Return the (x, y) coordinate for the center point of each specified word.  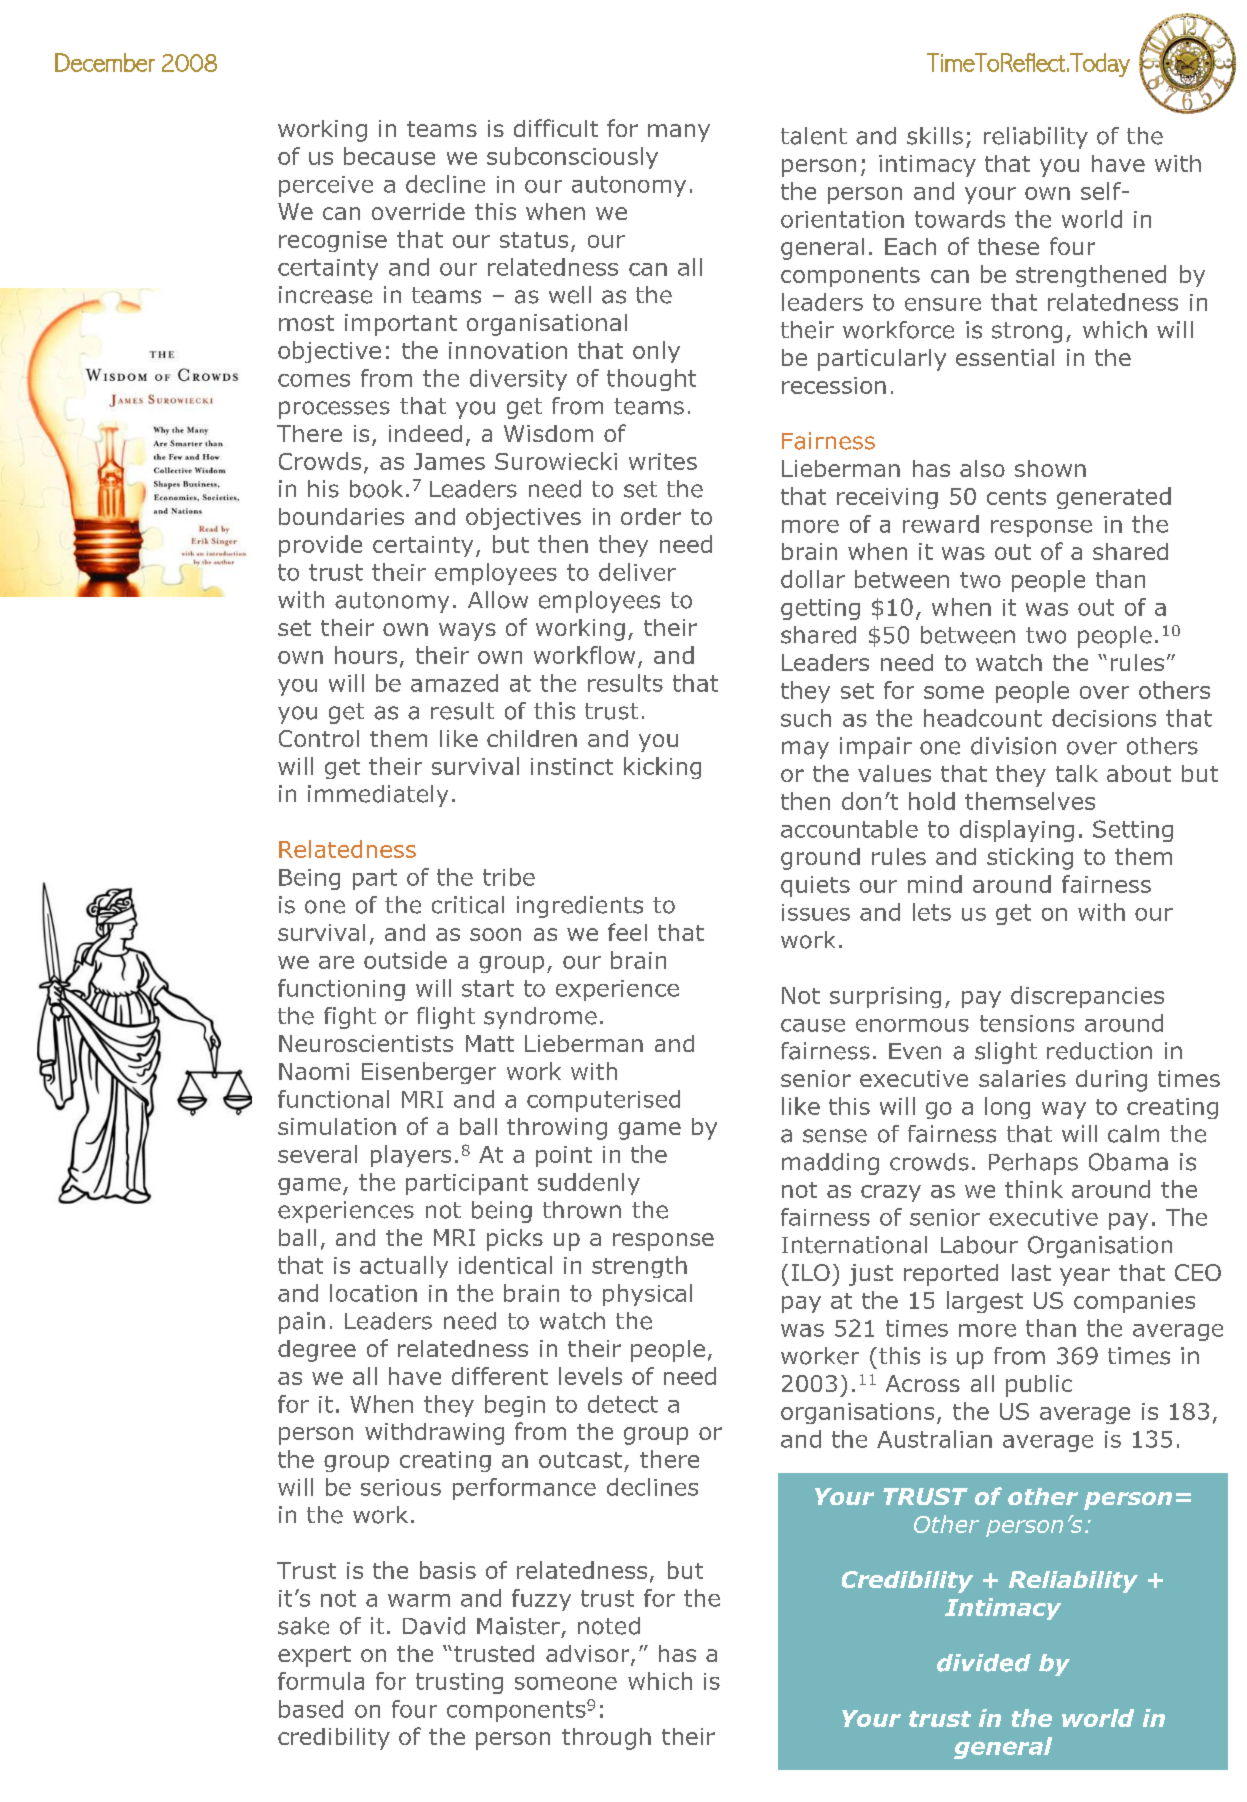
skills (935, 136)
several (317, 1154)
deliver (637, 572)
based (311, 1709)
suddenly (589, 1184)
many (679, 133)
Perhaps (1033, 1164)
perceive (326, 186)
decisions (1104, 718)
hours (366, 655)
